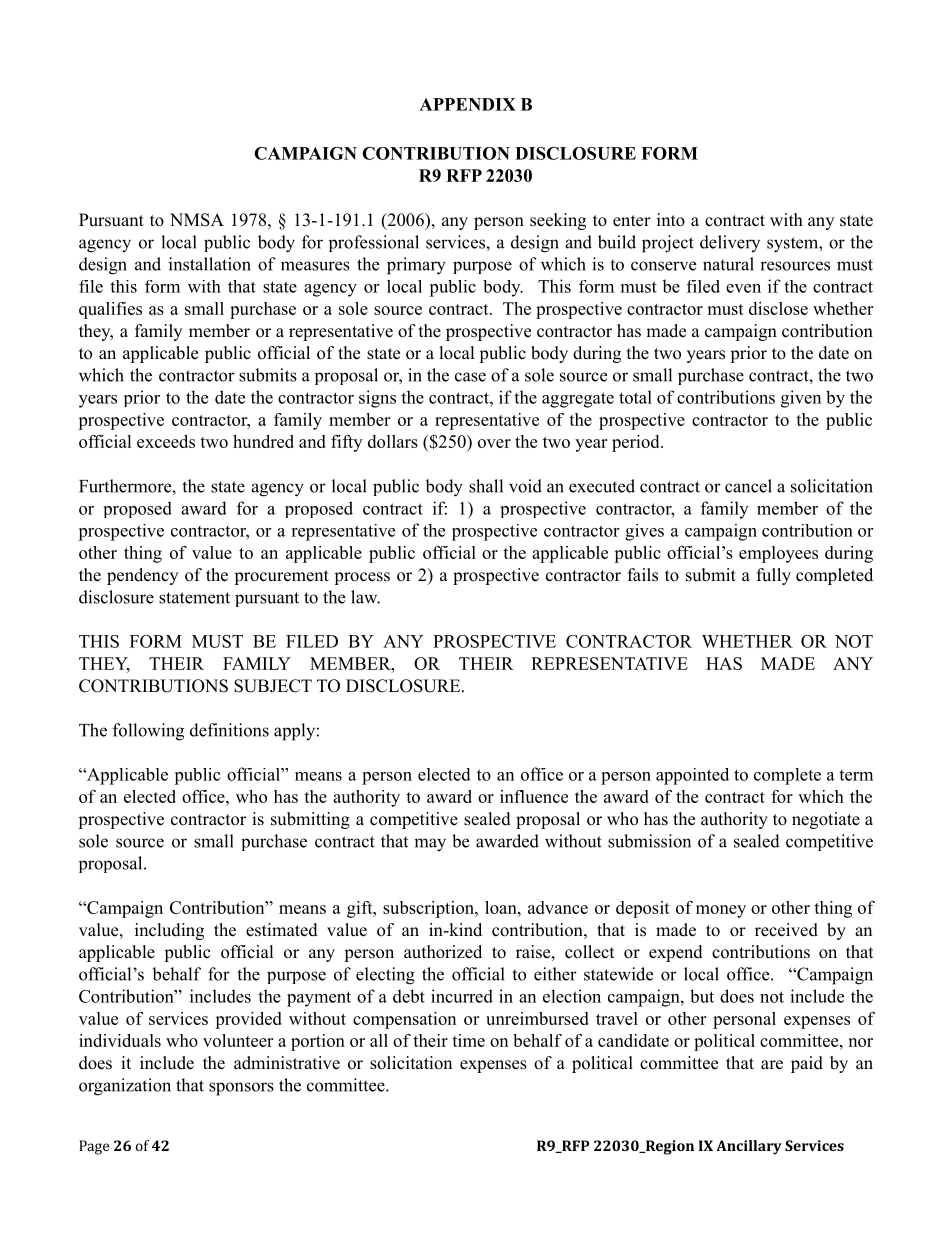  I want to click on time, so click(468, 1040).
